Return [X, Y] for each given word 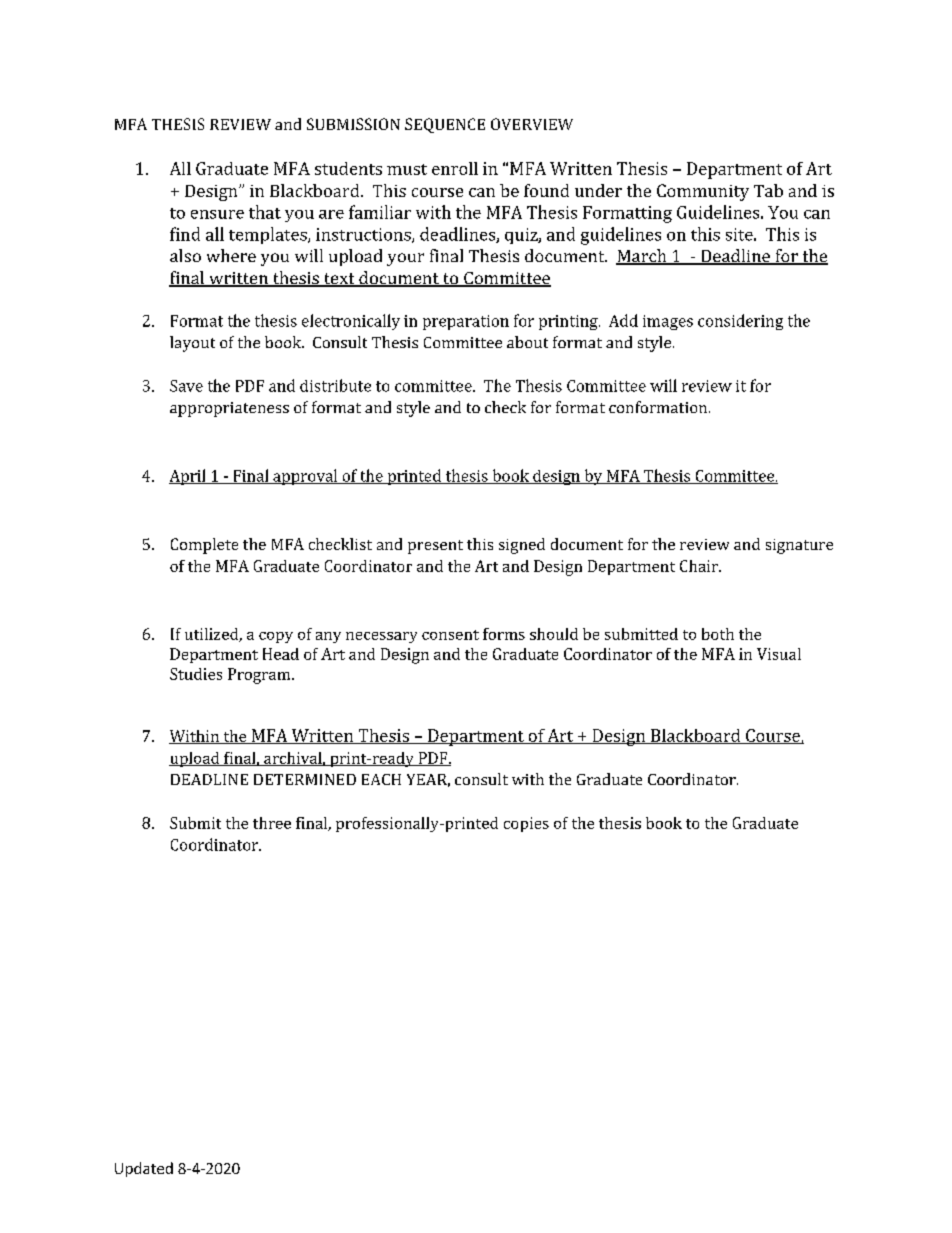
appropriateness [229, 409]
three [272, 823]
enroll [455, 168]
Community [703, 192]
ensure [217, 214]
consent [450, 635]
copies [526, 824]
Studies [196, 674]
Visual [779, 654]
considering [740, 322]
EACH [381, 779]
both [718, 634]
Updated [144, 1169]
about [527, 342]
